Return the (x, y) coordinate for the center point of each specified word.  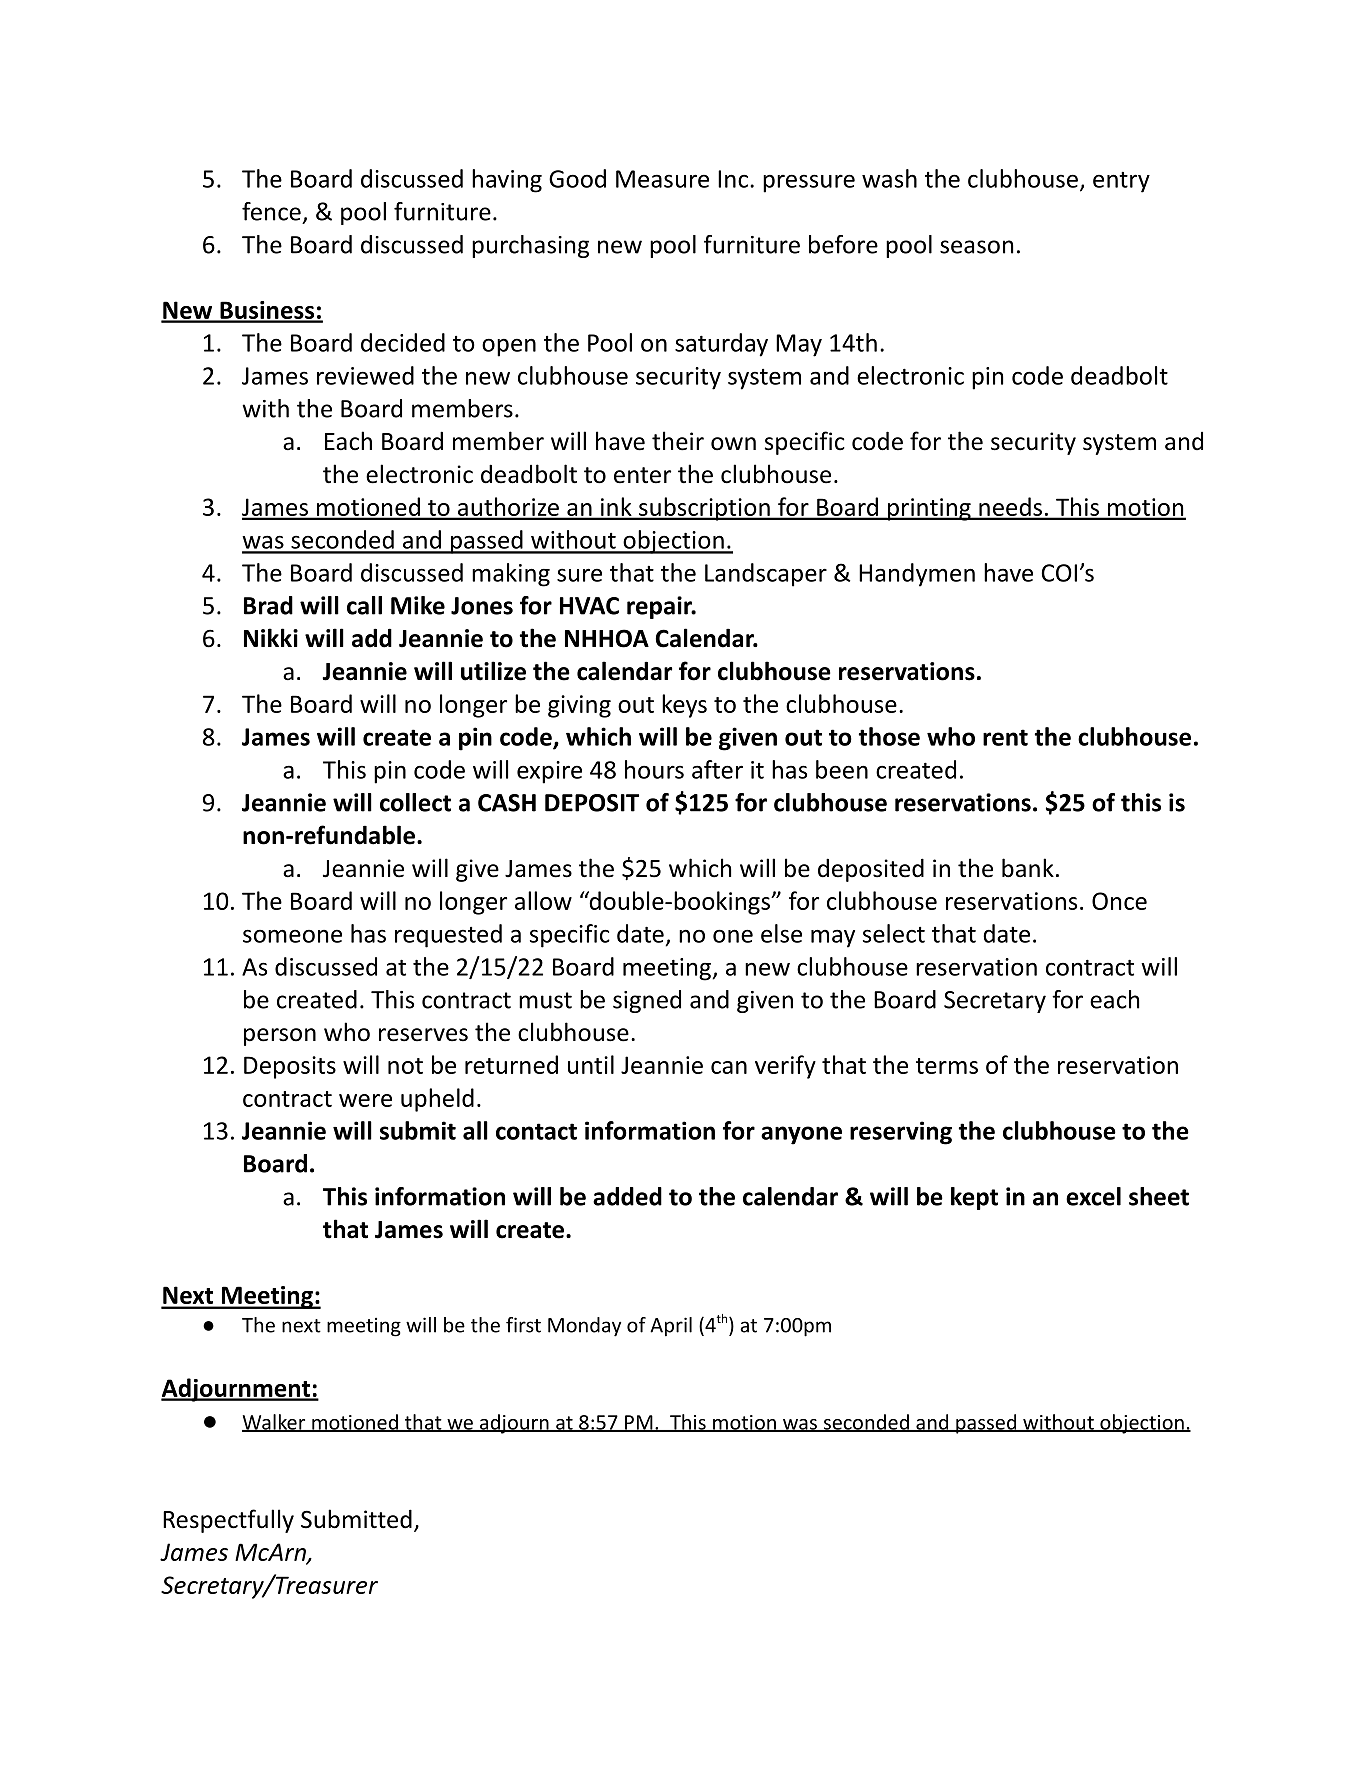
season (976, 247)
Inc (733, 179)
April (671, 1327)
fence (271, 211)
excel (1093, 1196)
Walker (275, 1423)
